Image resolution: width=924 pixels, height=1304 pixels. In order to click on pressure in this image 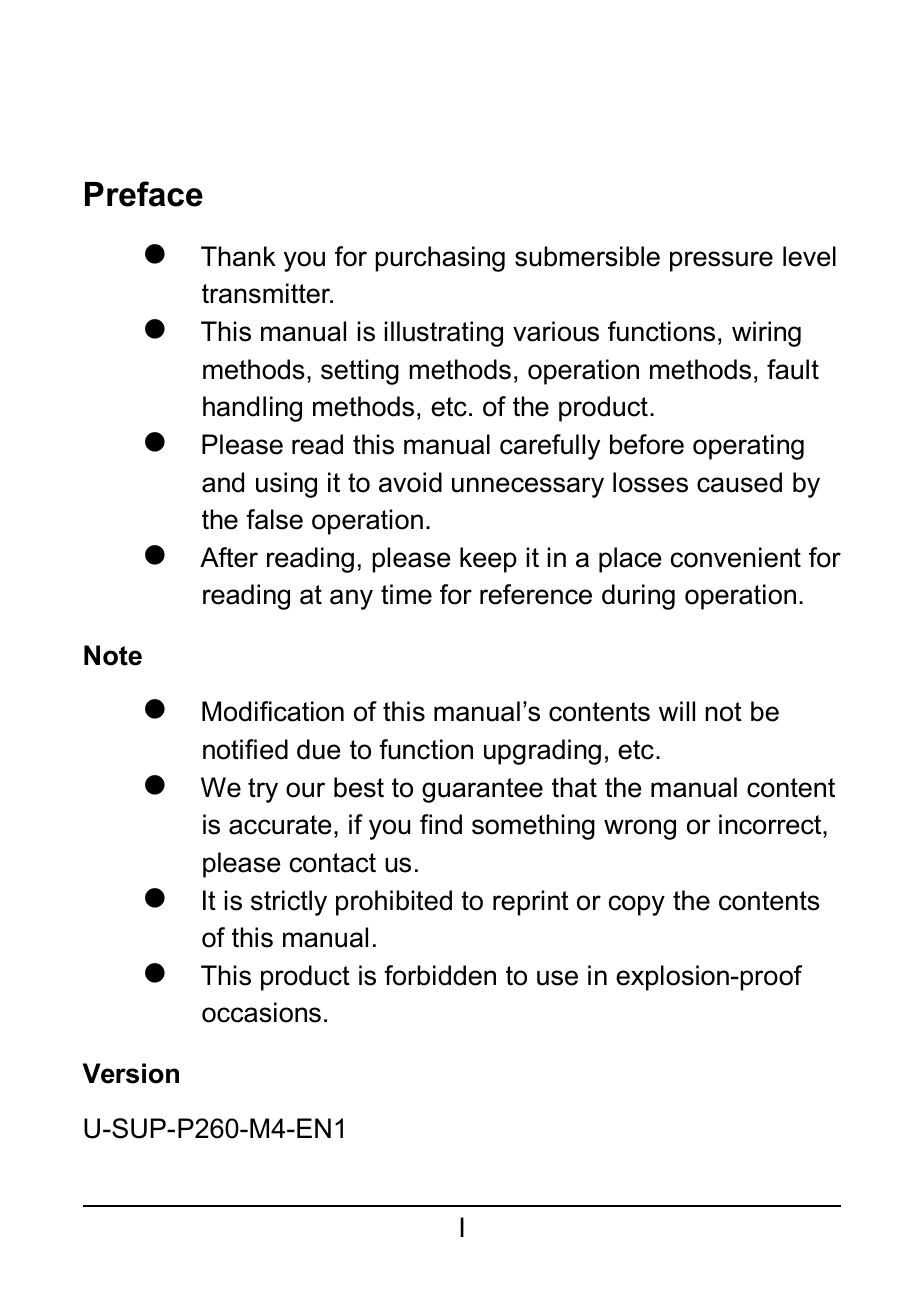, I will do `click(721, 261)`.
